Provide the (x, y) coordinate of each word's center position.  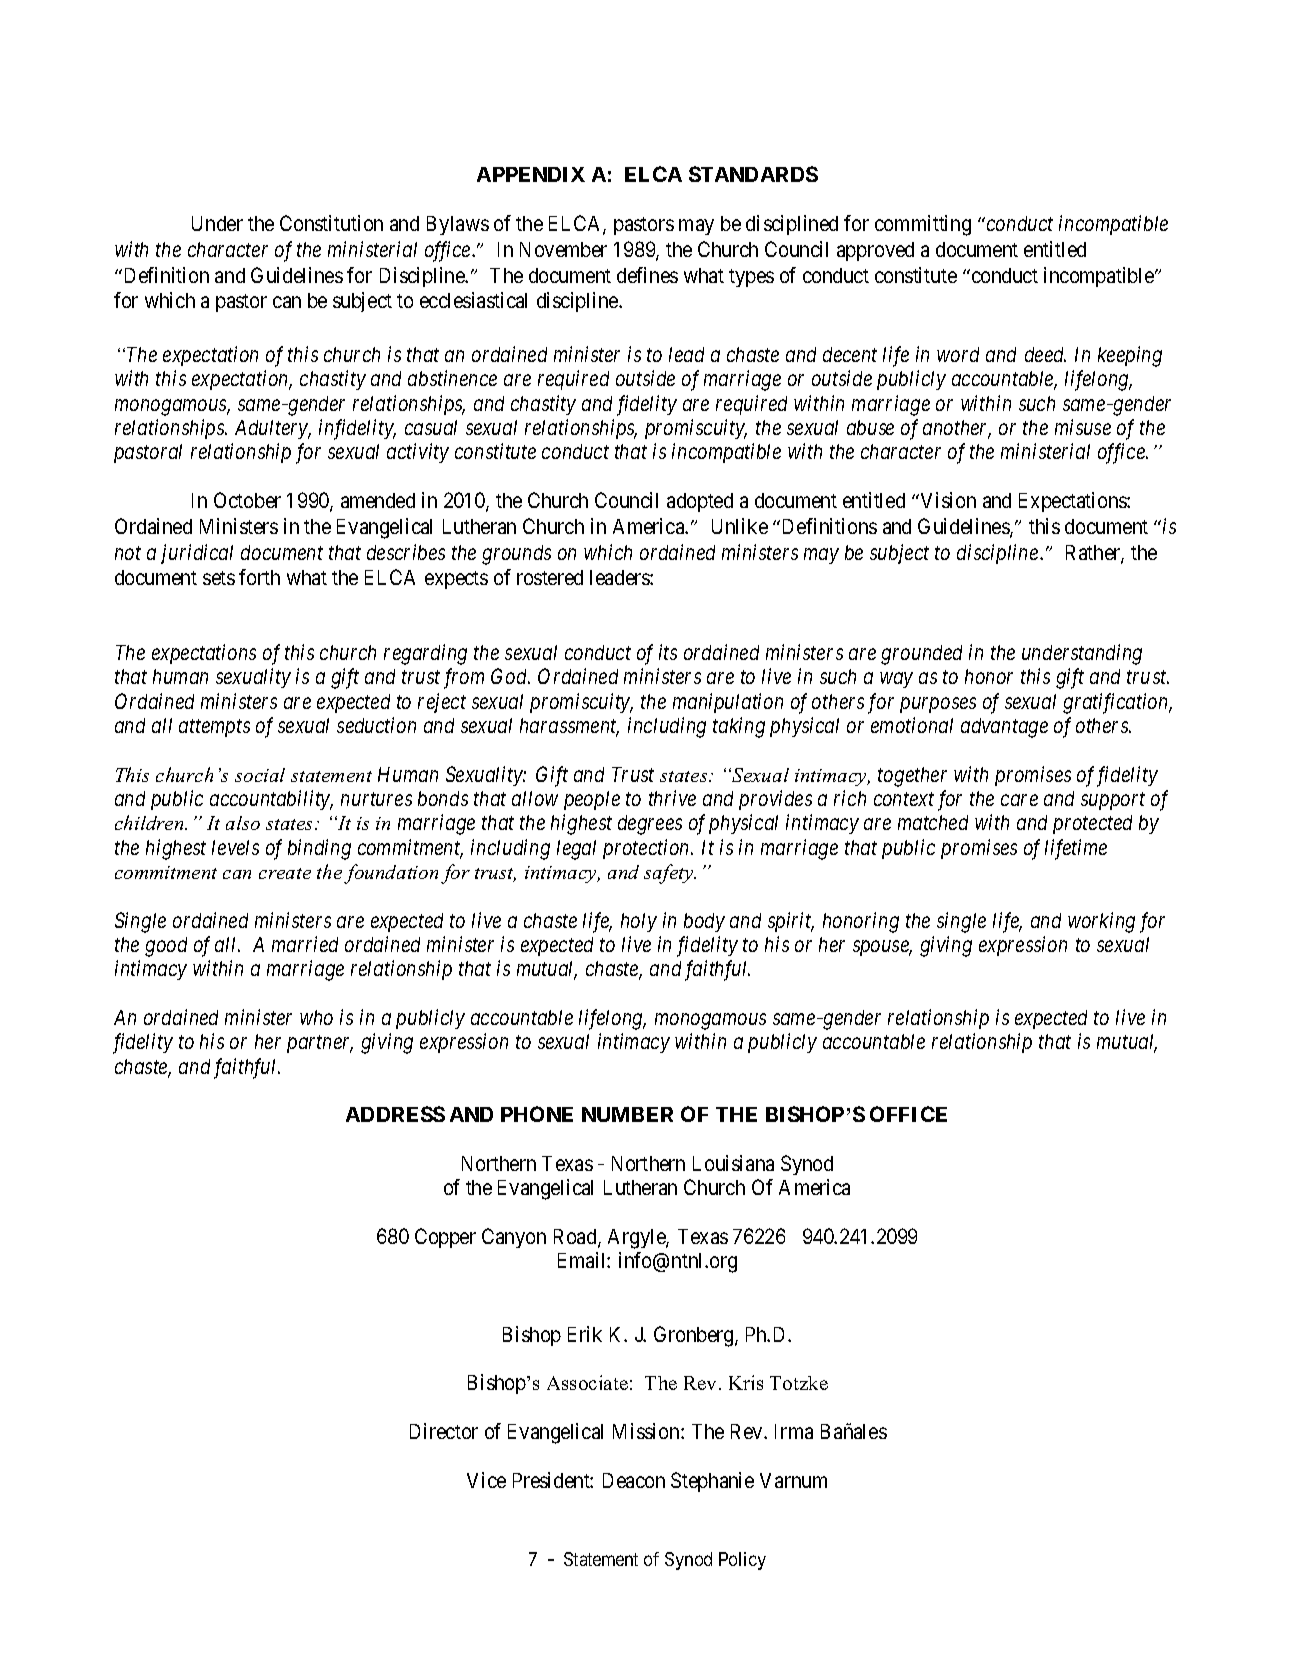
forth (259, 577)
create (285, 873)
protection (647, 849)
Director (444, 1431)
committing (923, 225)
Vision (947, 500)
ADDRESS (395, 1114)
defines (647, 275)
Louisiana (733, 1163)
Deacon (634, 1480)
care (1019, 800)
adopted (700, 502)
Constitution (331, 223)
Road (576, 1238)
